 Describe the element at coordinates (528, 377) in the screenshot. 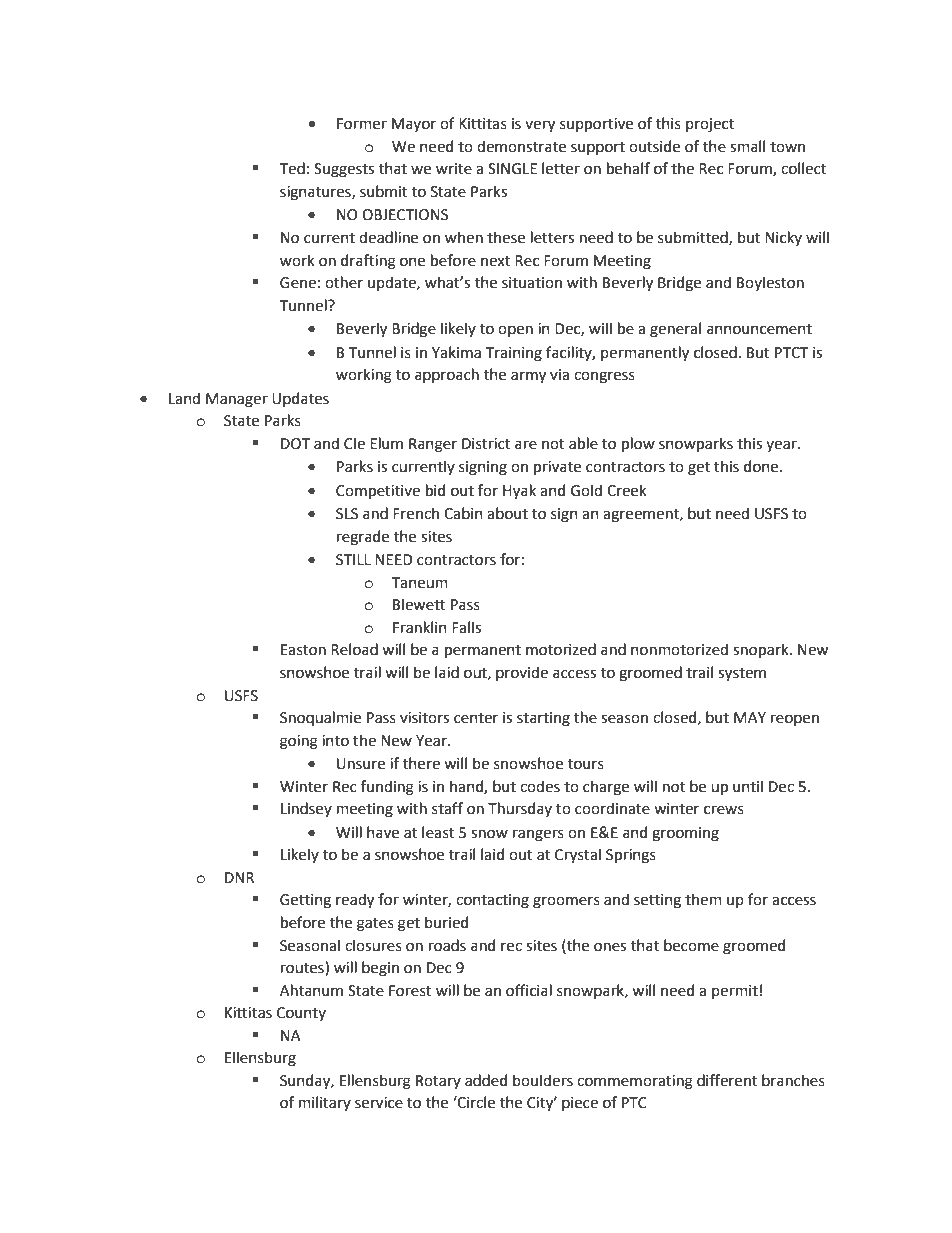

I see `army` at that location.
